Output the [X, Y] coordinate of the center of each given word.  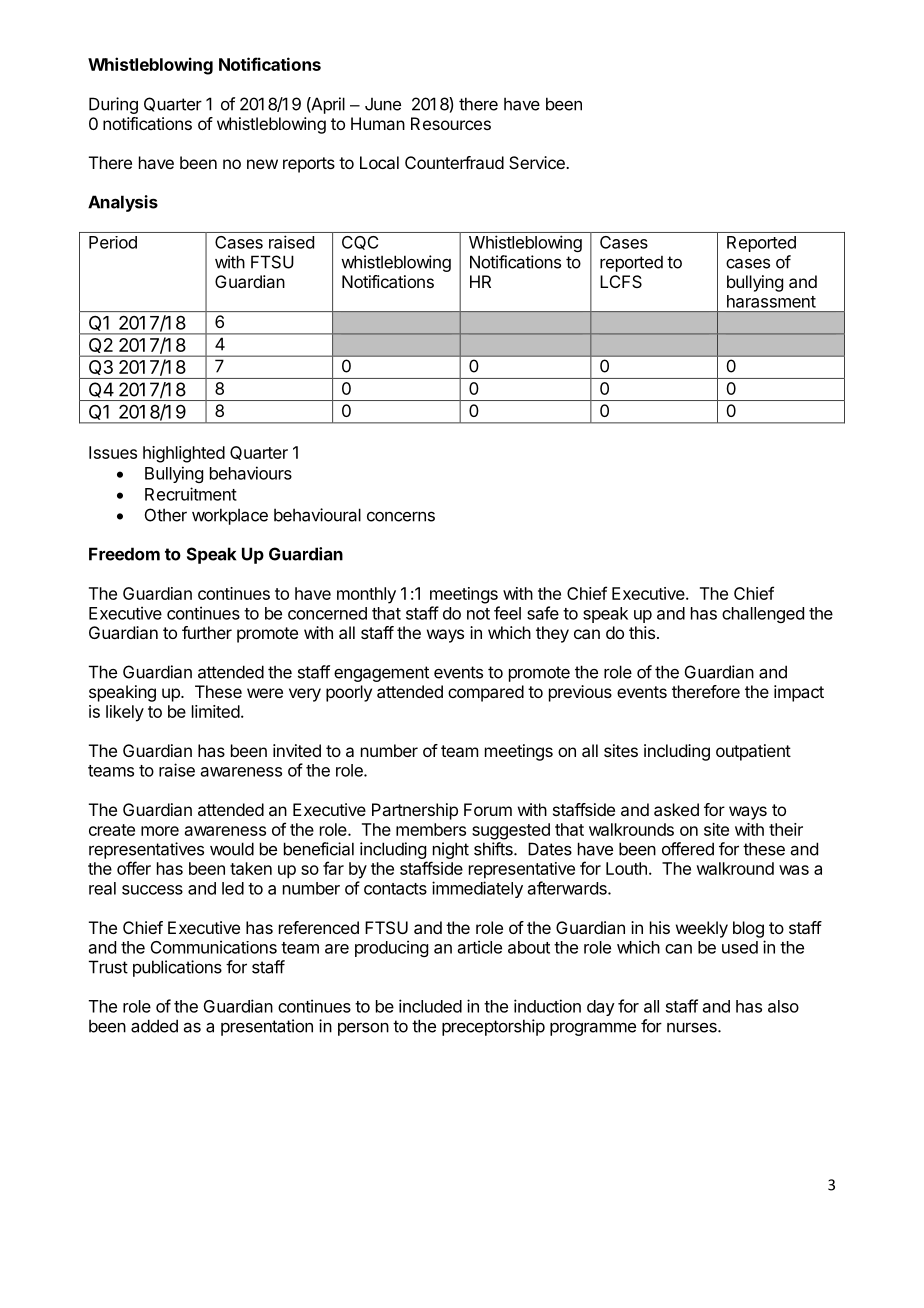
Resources [451, 123]
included [430, 1006]
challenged [763, 615]
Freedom [124, 554]
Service [538, 162]
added [154, 1026]
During [113, 105]
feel [507, 613]
